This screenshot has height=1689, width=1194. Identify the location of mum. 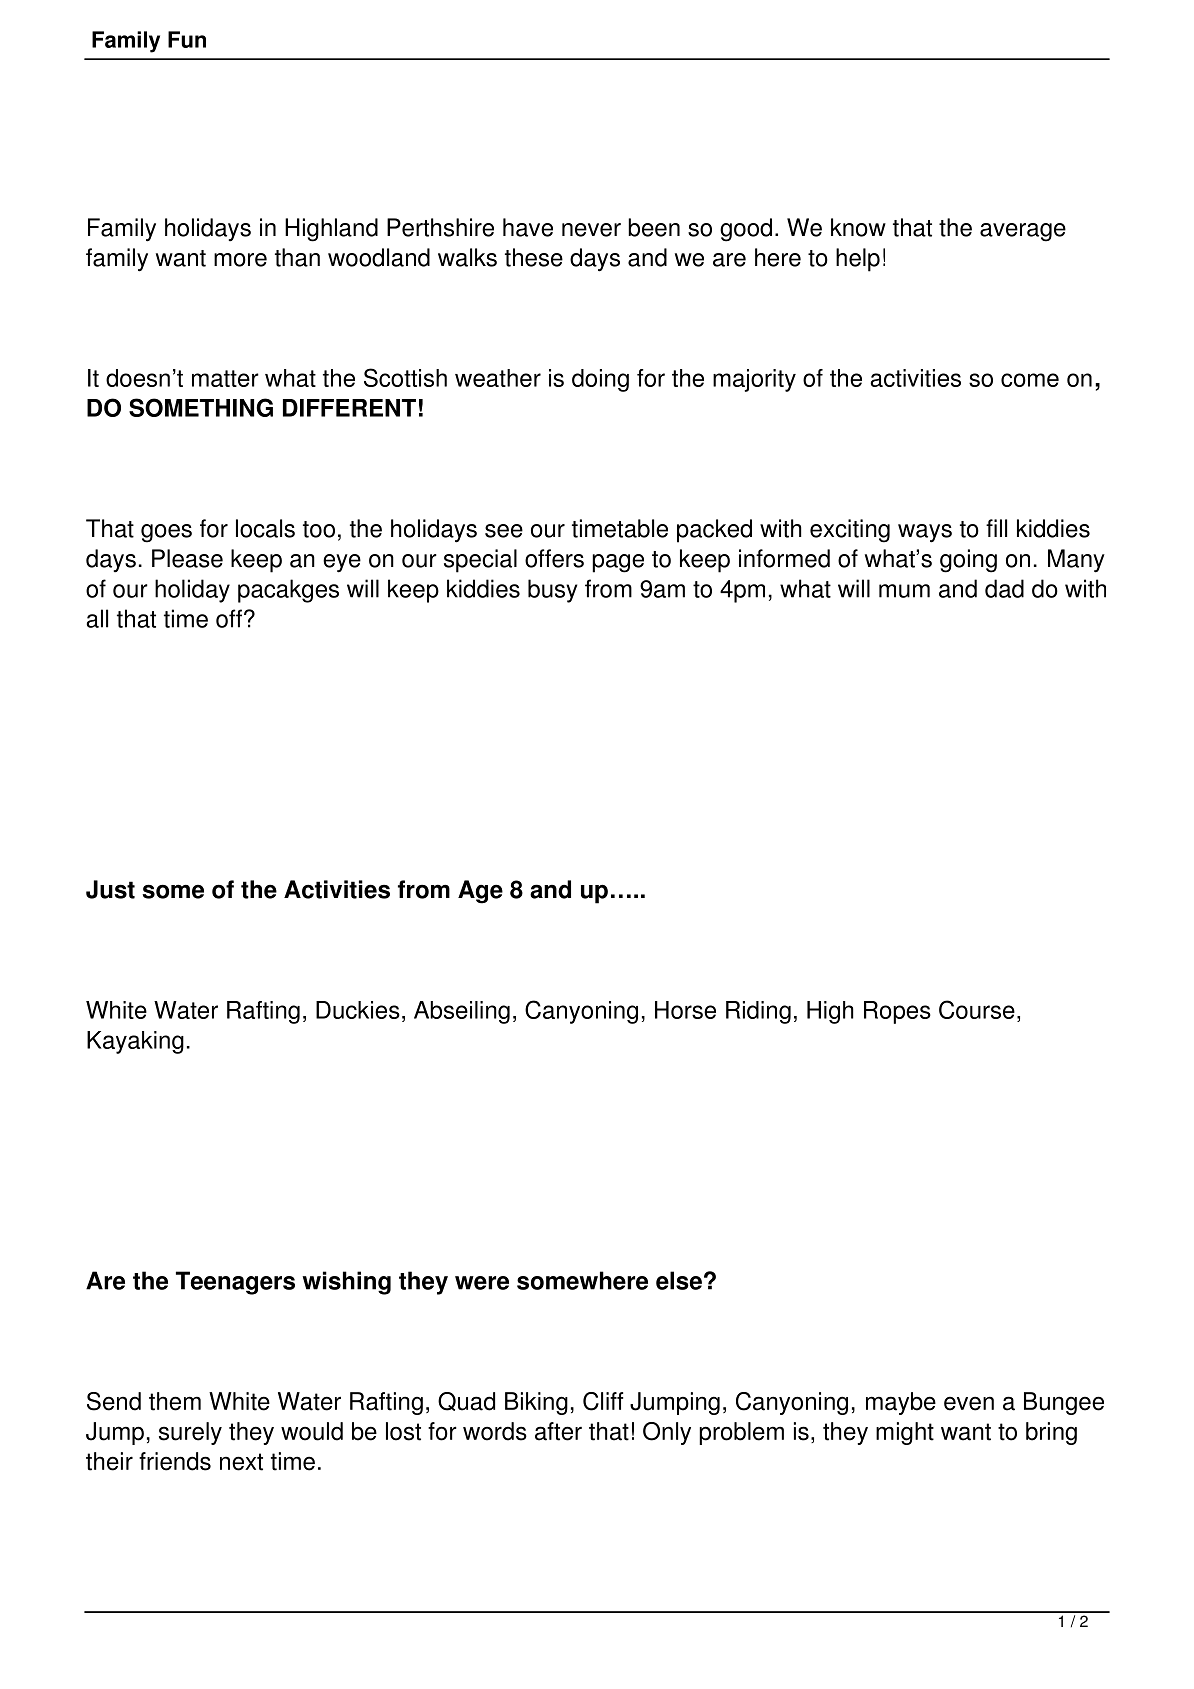
(904, 591).
